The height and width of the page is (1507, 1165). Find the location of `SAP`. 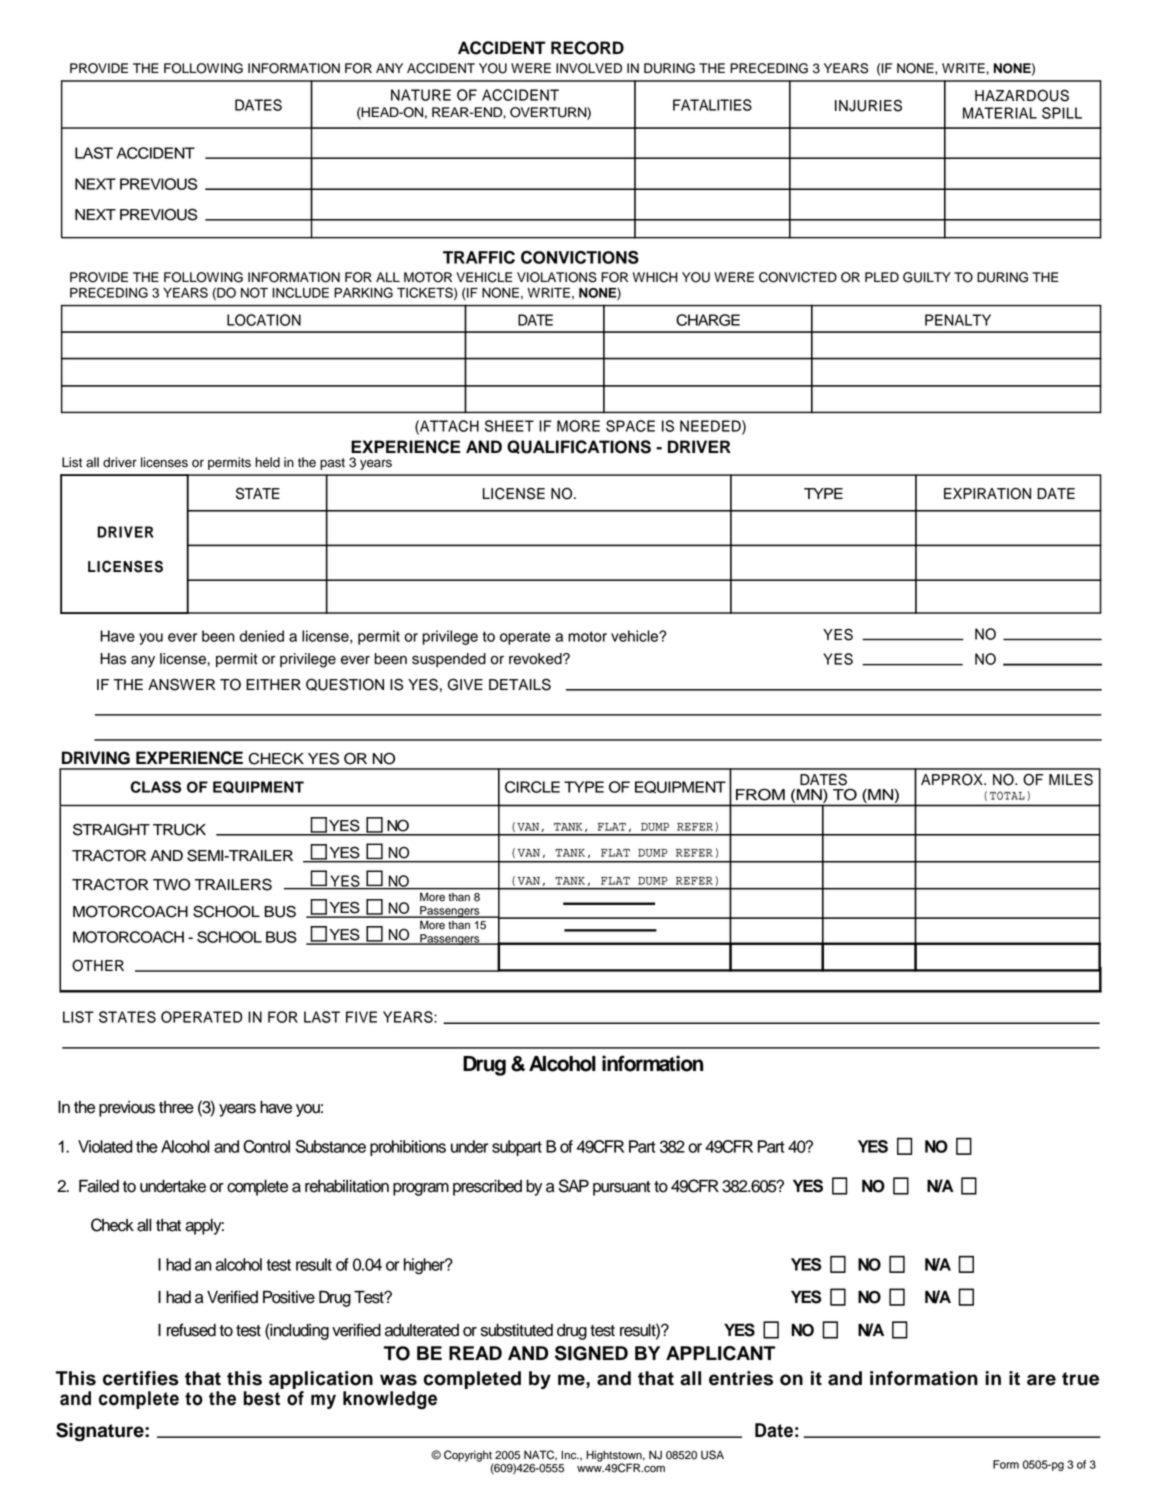

SAP is located at coordinates (574, 1186).
